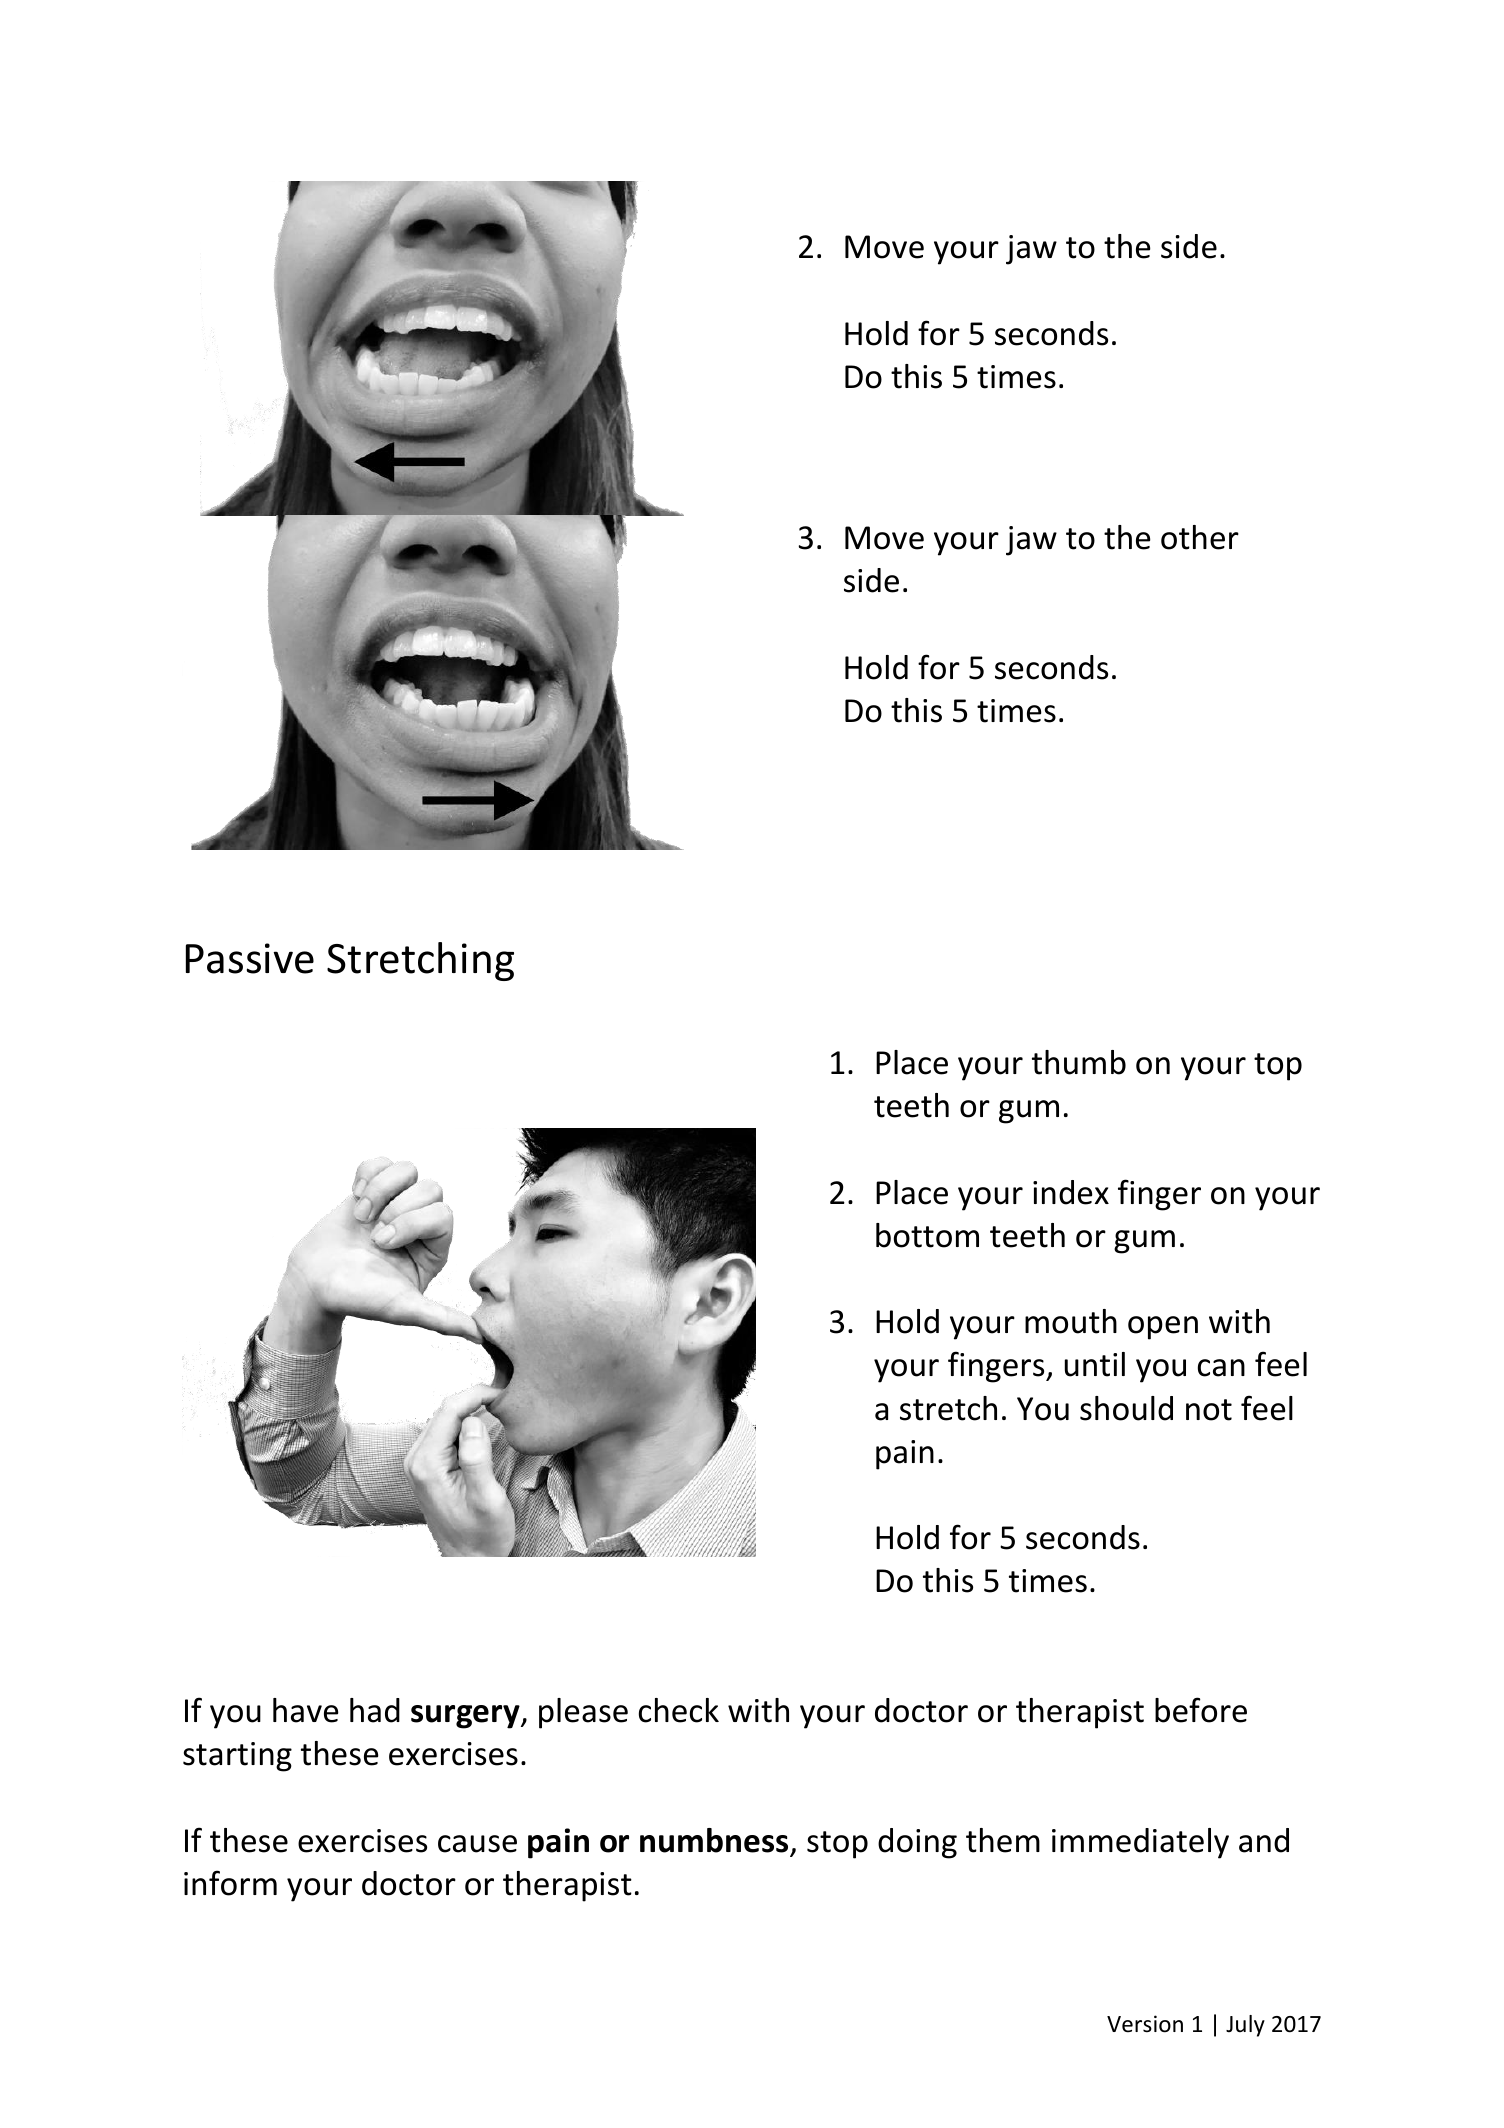 The width and height of the screenshot is (1504, 2128). What do you see at coordinates (927, 1235) in the screenshot?
I see `bottom` at bounding box center [927, 1235].
